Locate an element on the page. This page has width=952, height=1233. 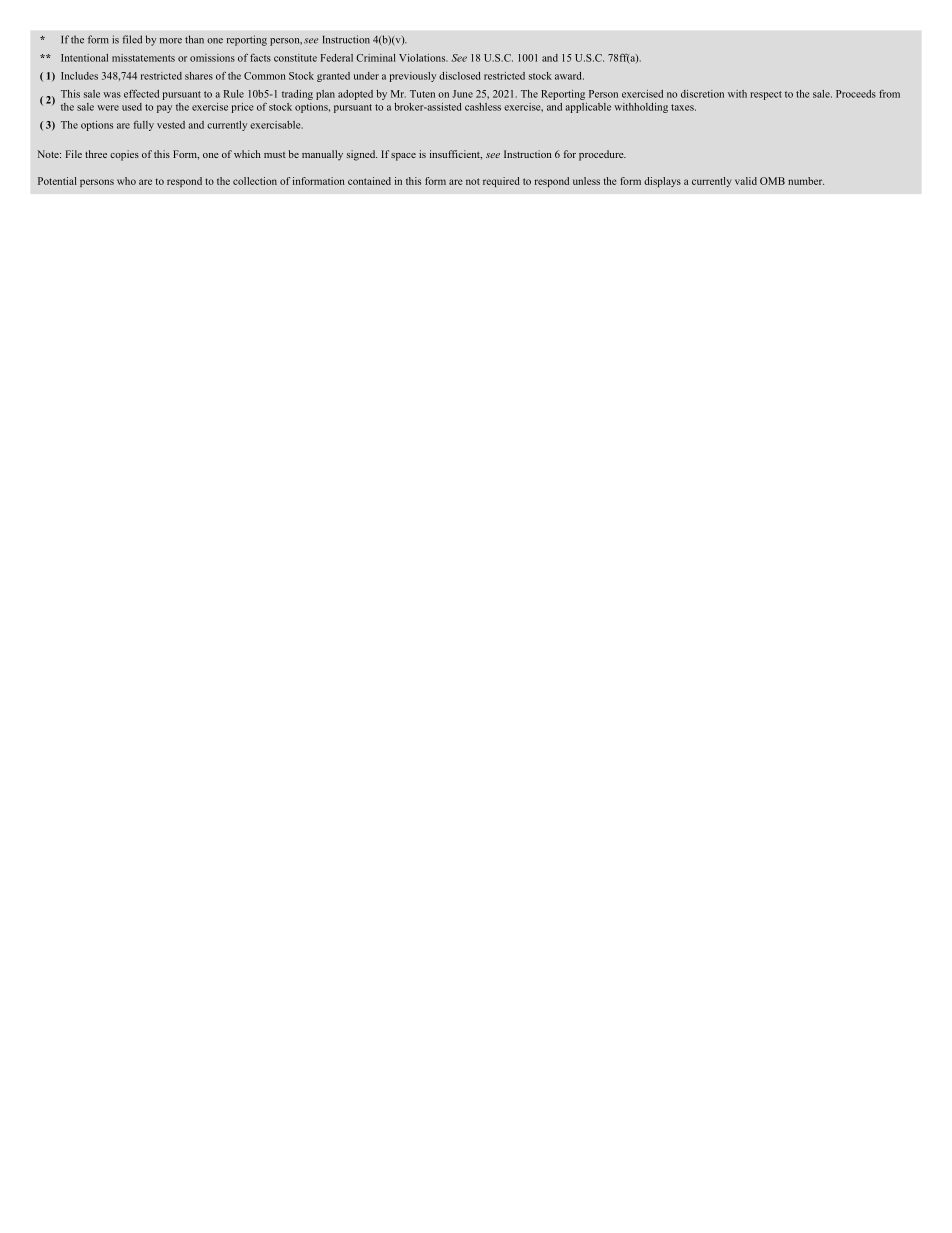
Criminal is located at coordinates (376, 58).
